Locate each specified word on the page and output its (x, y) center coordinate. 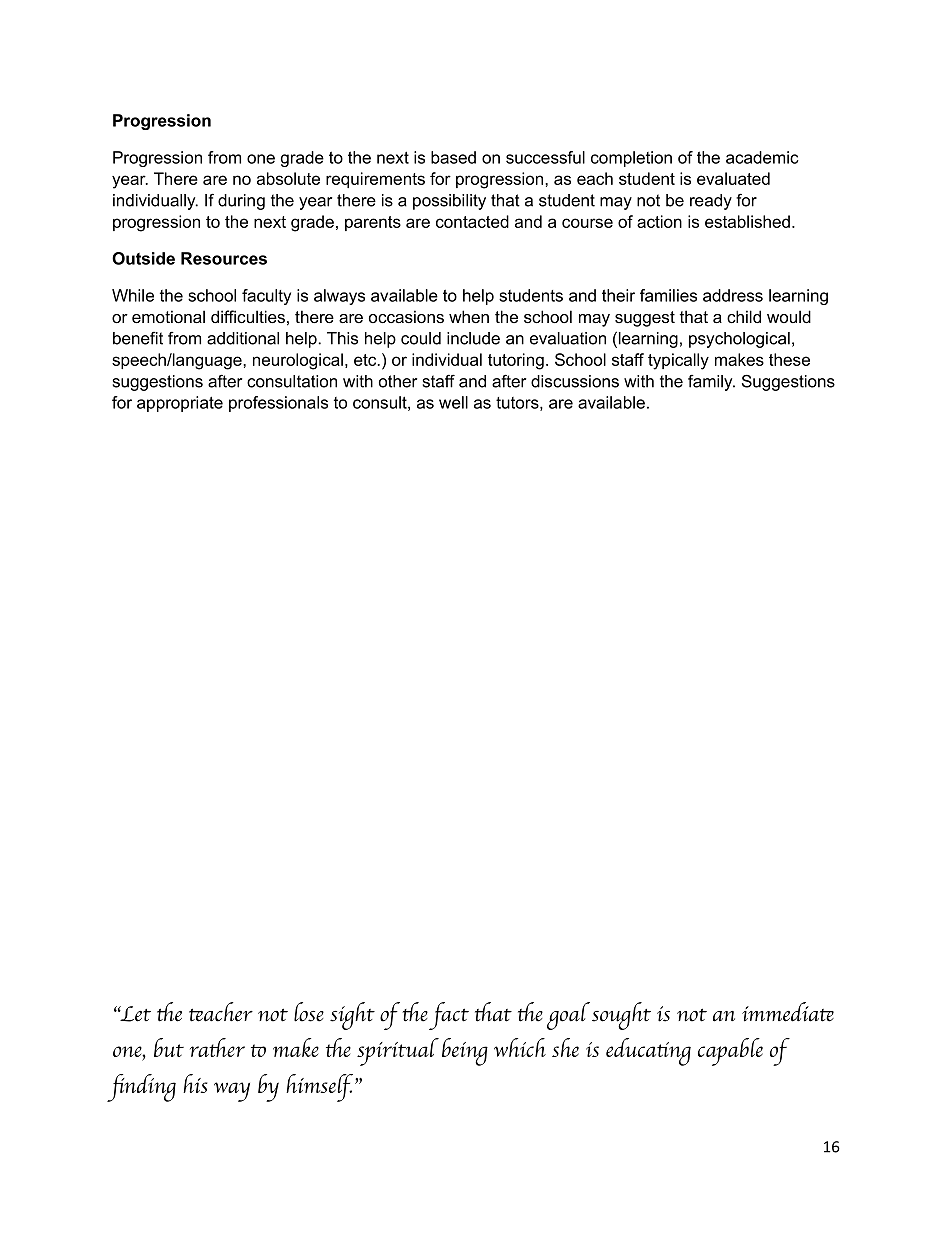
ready (711, 202)
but (169, 1047)
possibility (449, 202)
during (241, 202)
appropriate (180, 404)
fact (448, 1016)
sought (621, 1016)
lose (309, 1012)
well (453, 402)
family (711, 383)
